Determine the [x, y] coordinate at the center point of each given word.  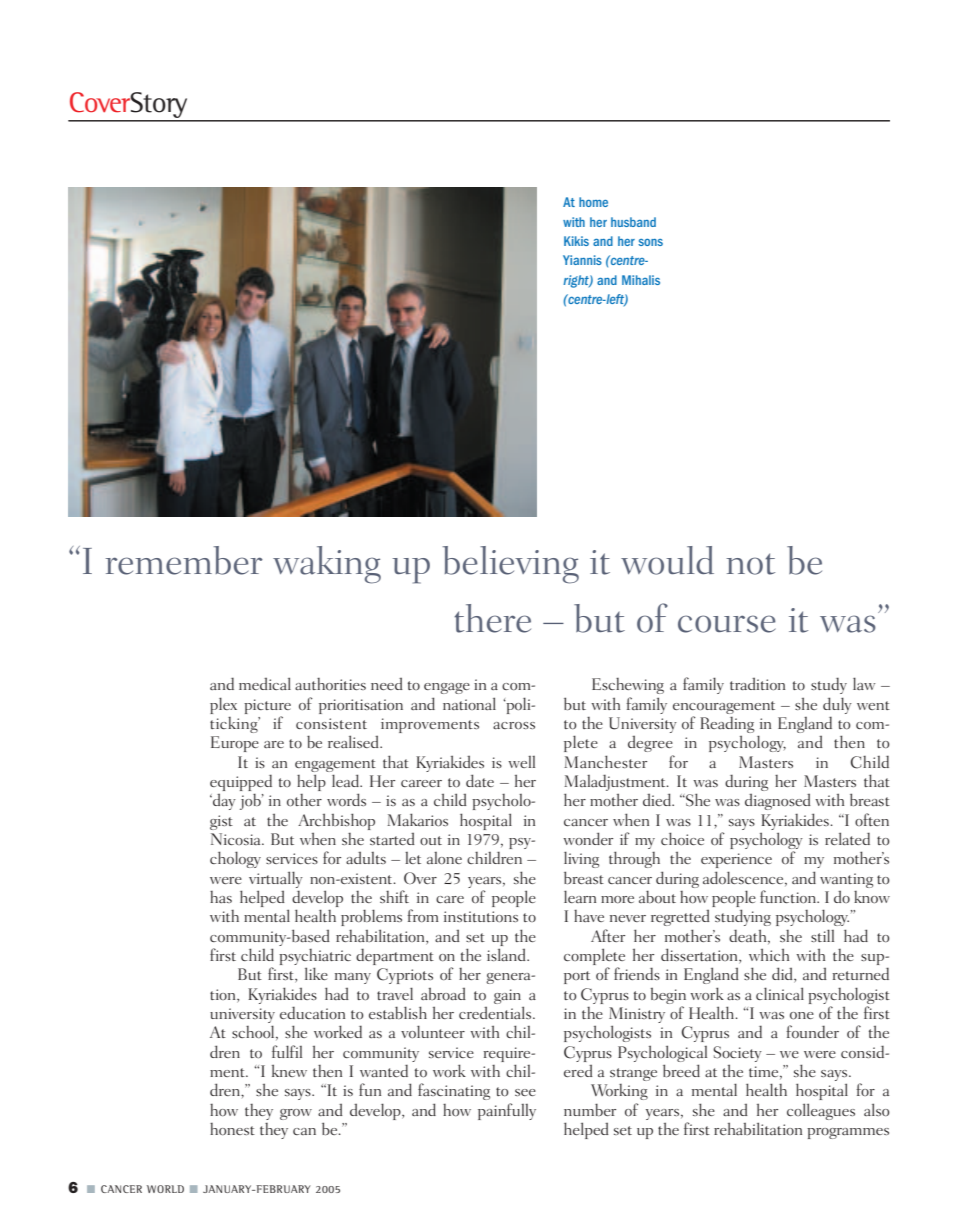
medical [265, 683]
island [507, 954]
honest [232, 1129]
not [750, 564]
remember [184, 560]
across [514, 725]
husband [633, 222]
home [593, 202]
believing [511, 565]
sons [650, 242]
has [221, 897]
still [822, 935]
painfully [507, 1111]
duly [837, 705]
